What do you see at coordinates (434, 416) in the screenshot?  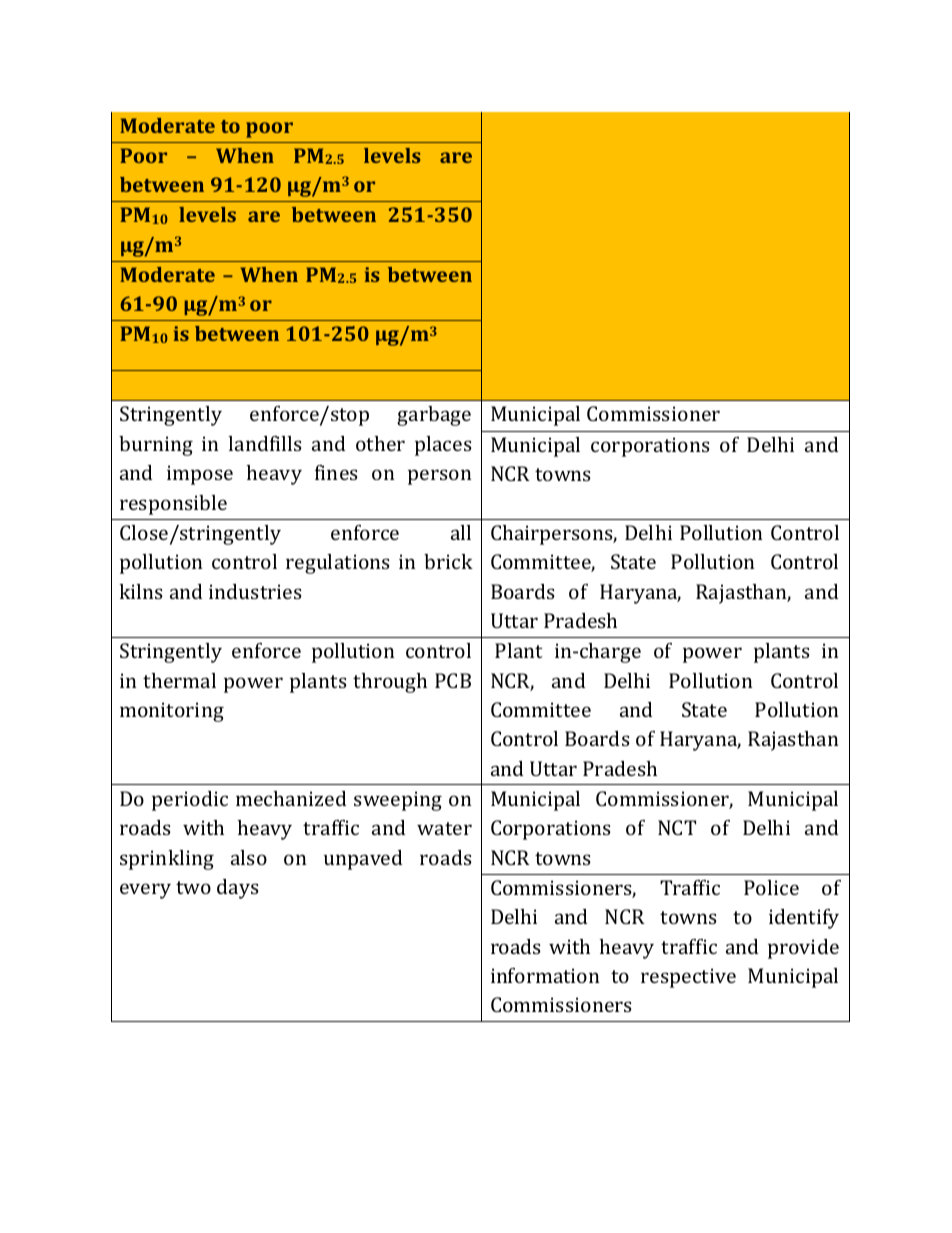 I see `garbage` at bounding box center [434, 416].
